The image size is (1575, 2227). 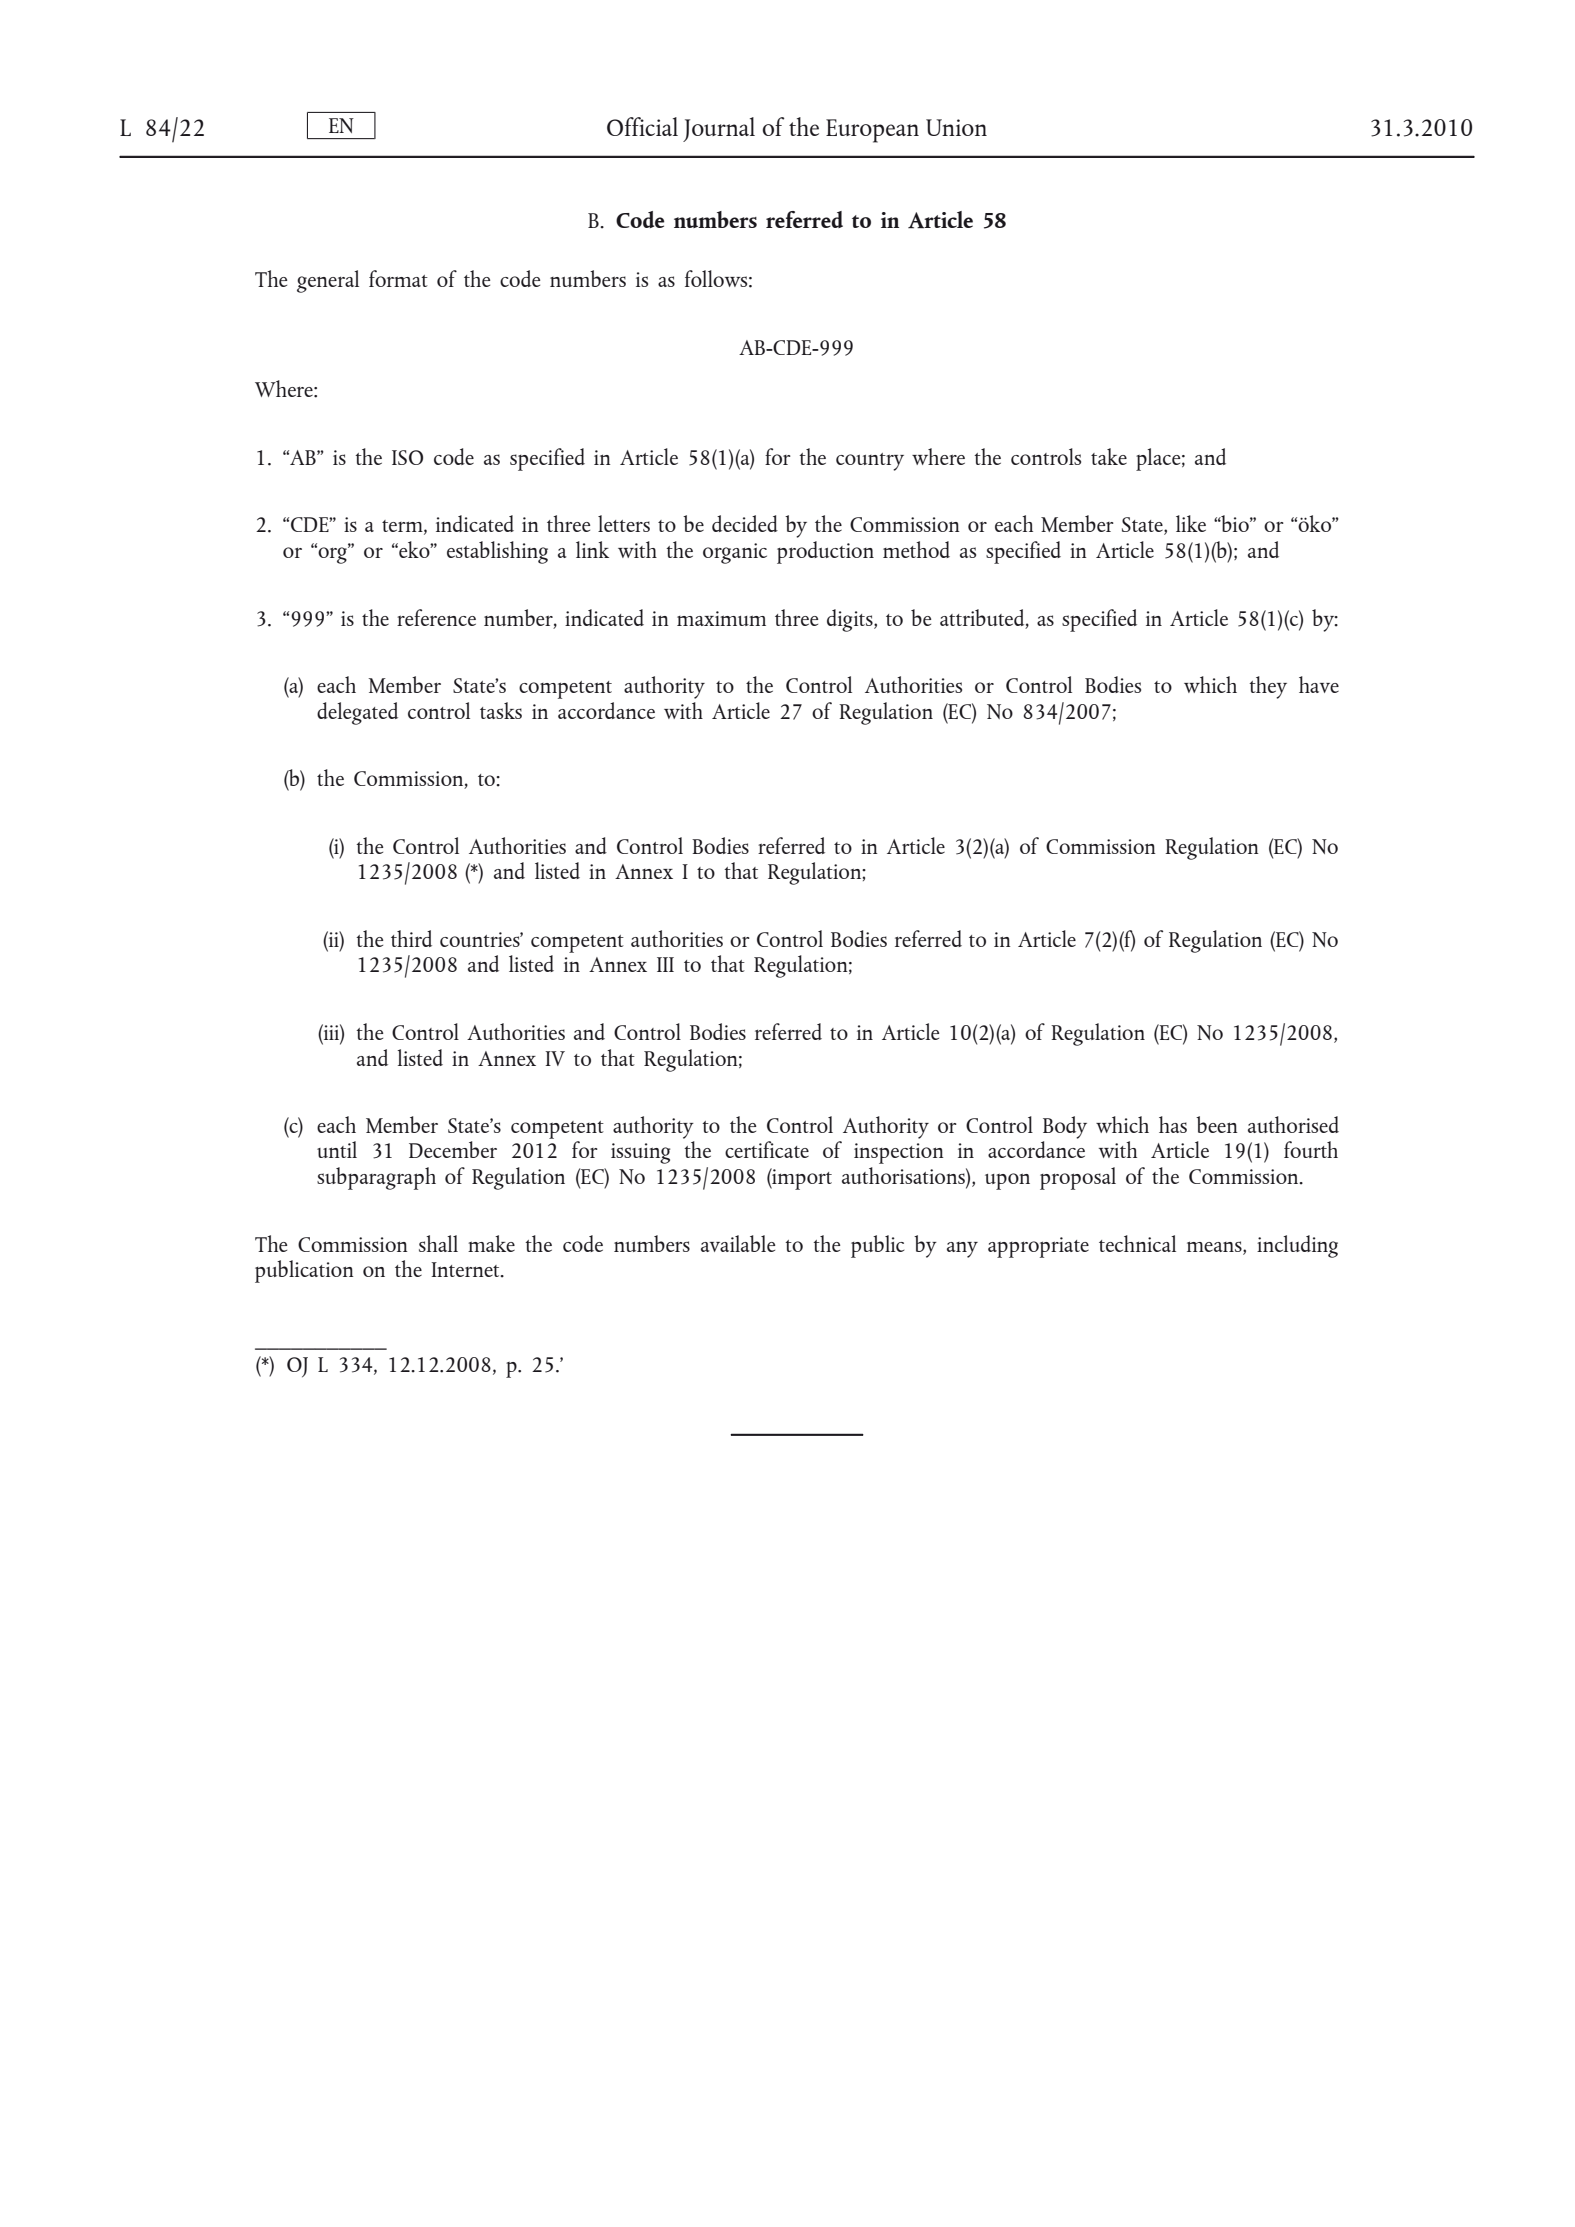 What do you see at coordinates (851, 620) in the screenshot?
I see `digits` at bounding box center [851, 620].
